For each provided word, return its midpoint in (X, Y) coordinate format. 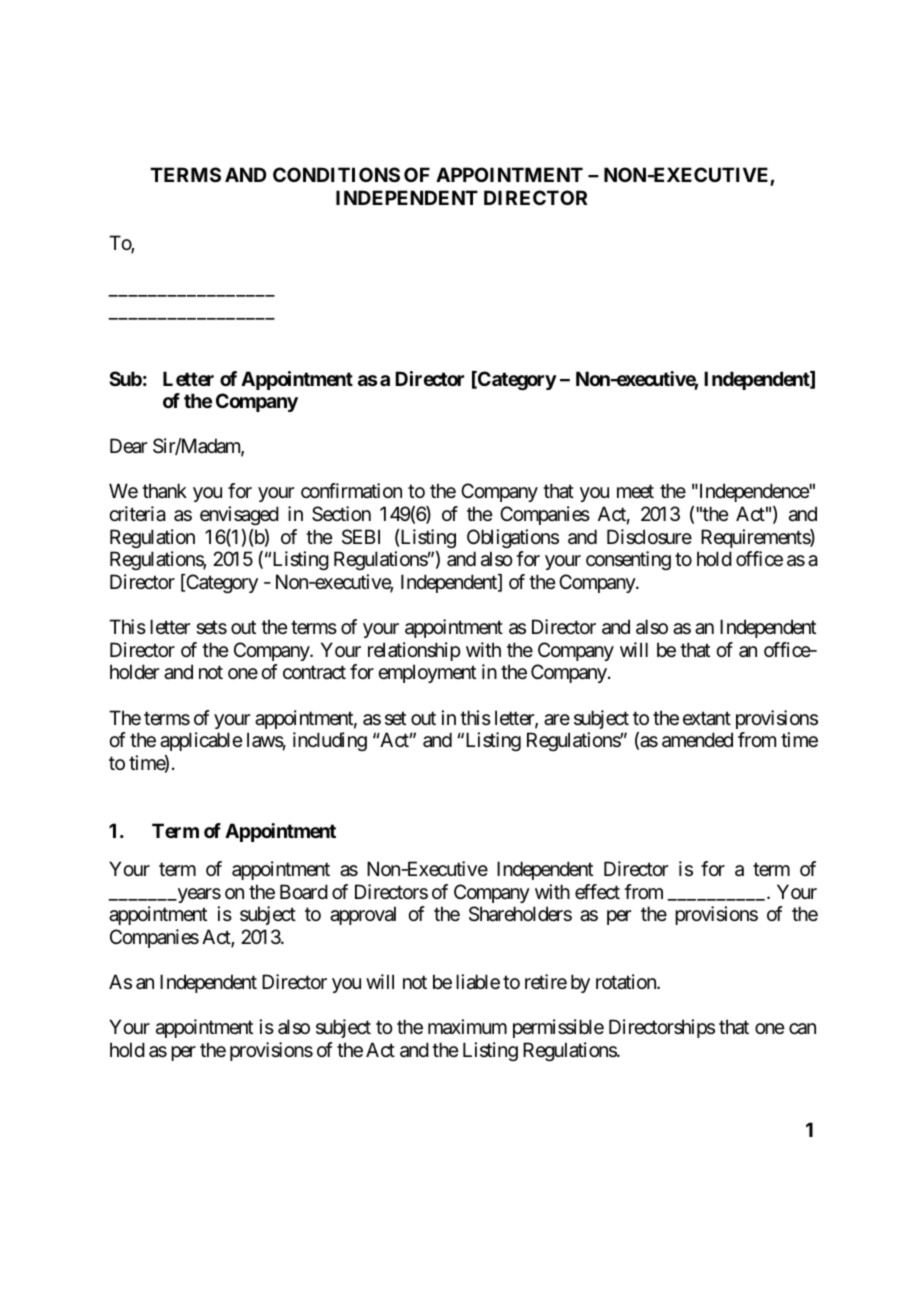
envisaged (239, 515)
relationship (414, 651)
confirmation (351, 491)
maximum (467, 1027)
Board (304, 891)
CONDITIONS (336, 174)
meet (635, 492)
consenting (628, 560)
